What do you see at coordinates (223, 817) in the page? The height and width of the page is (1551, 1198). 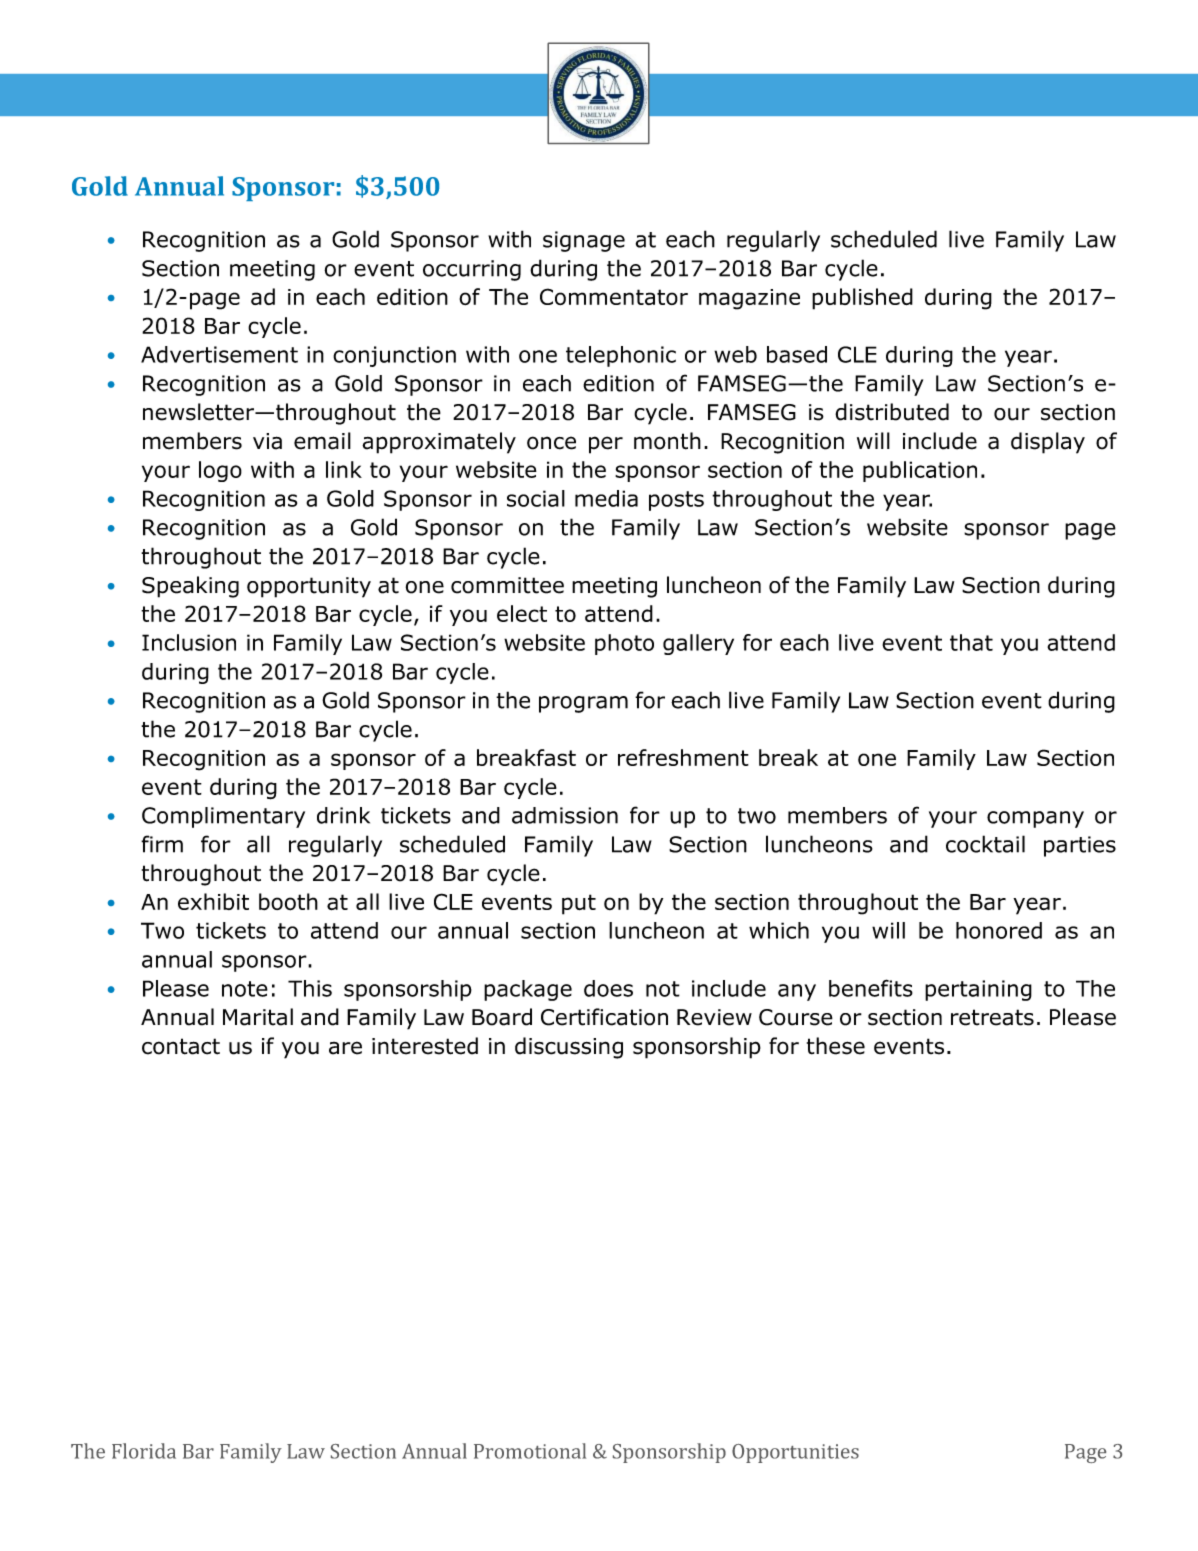 I see `Complimentary` at bounding box center [223, 817].
